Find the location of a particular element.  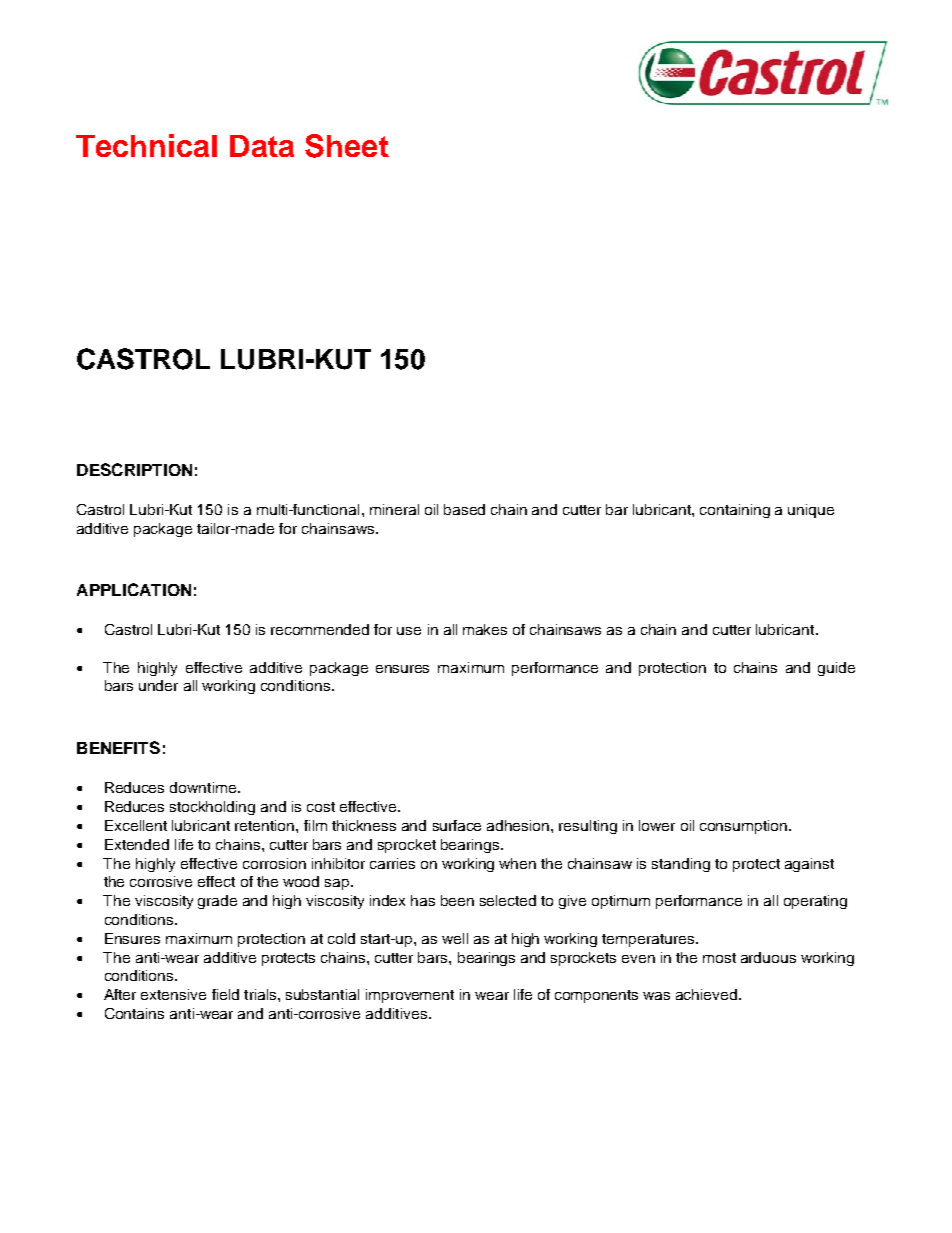

Sheet is located at coordinates (347, 146).
